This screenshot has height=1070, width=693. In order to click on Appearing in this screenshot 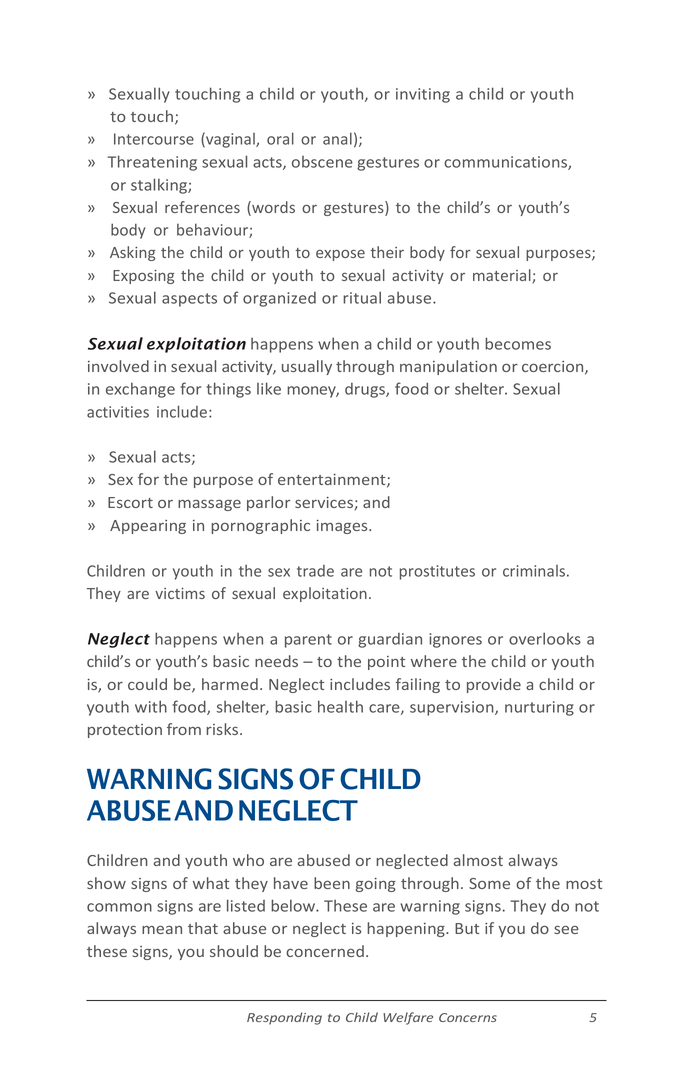, I will do `click(148, 527)`.
